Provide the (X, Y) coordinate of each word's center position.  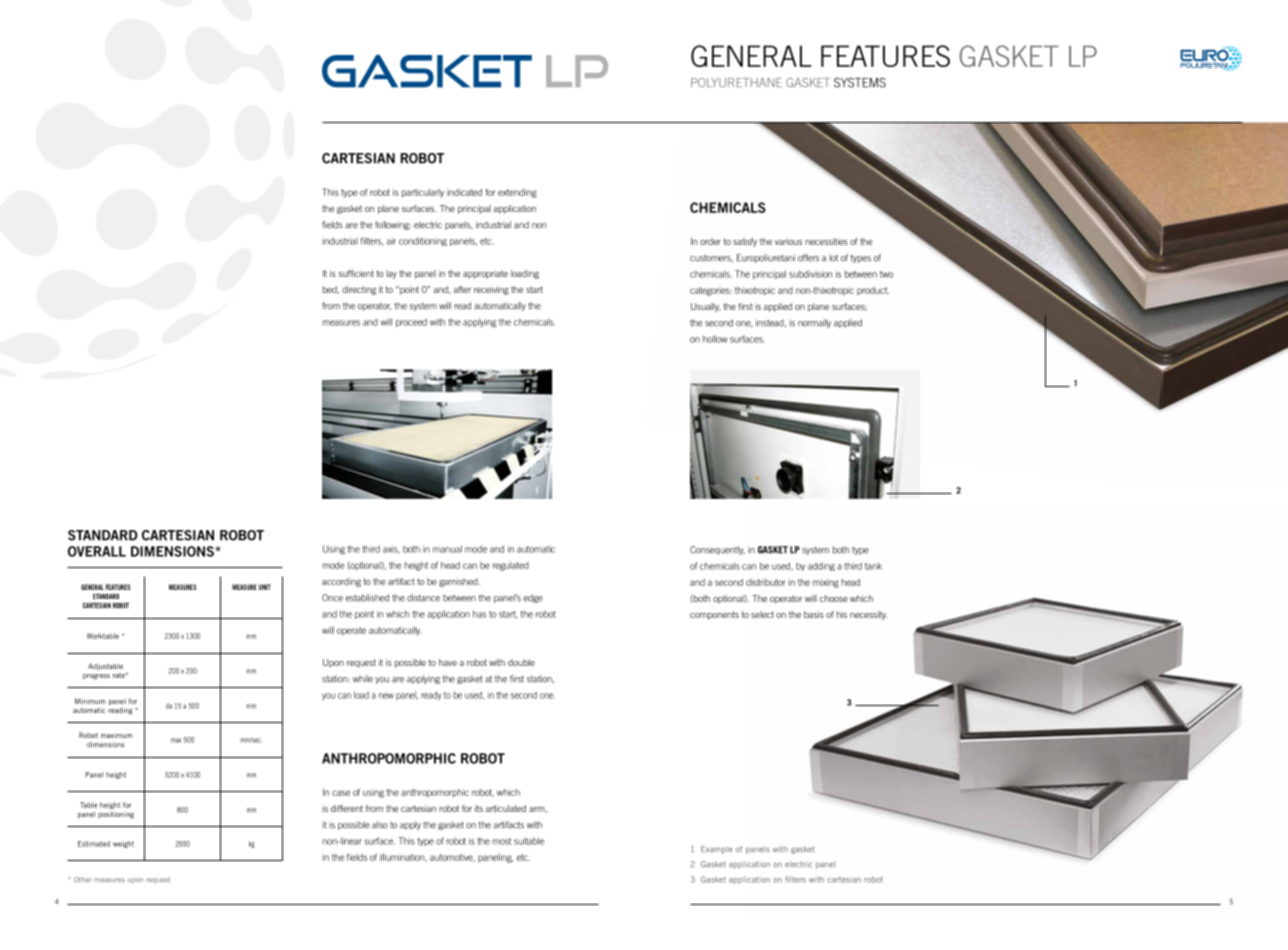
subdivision (810, 274)
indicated (464, 192)
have (448, 662)
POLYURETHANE (736, 83)
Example (717, 850)
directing (359, 290)
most (501, 841)
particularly (423, 193)
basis (814, 614)
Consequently (717, 550)
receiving (491, 290)
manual (447, 549)
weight (123, 844)
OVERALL (97, 551)
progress (96, 677)
